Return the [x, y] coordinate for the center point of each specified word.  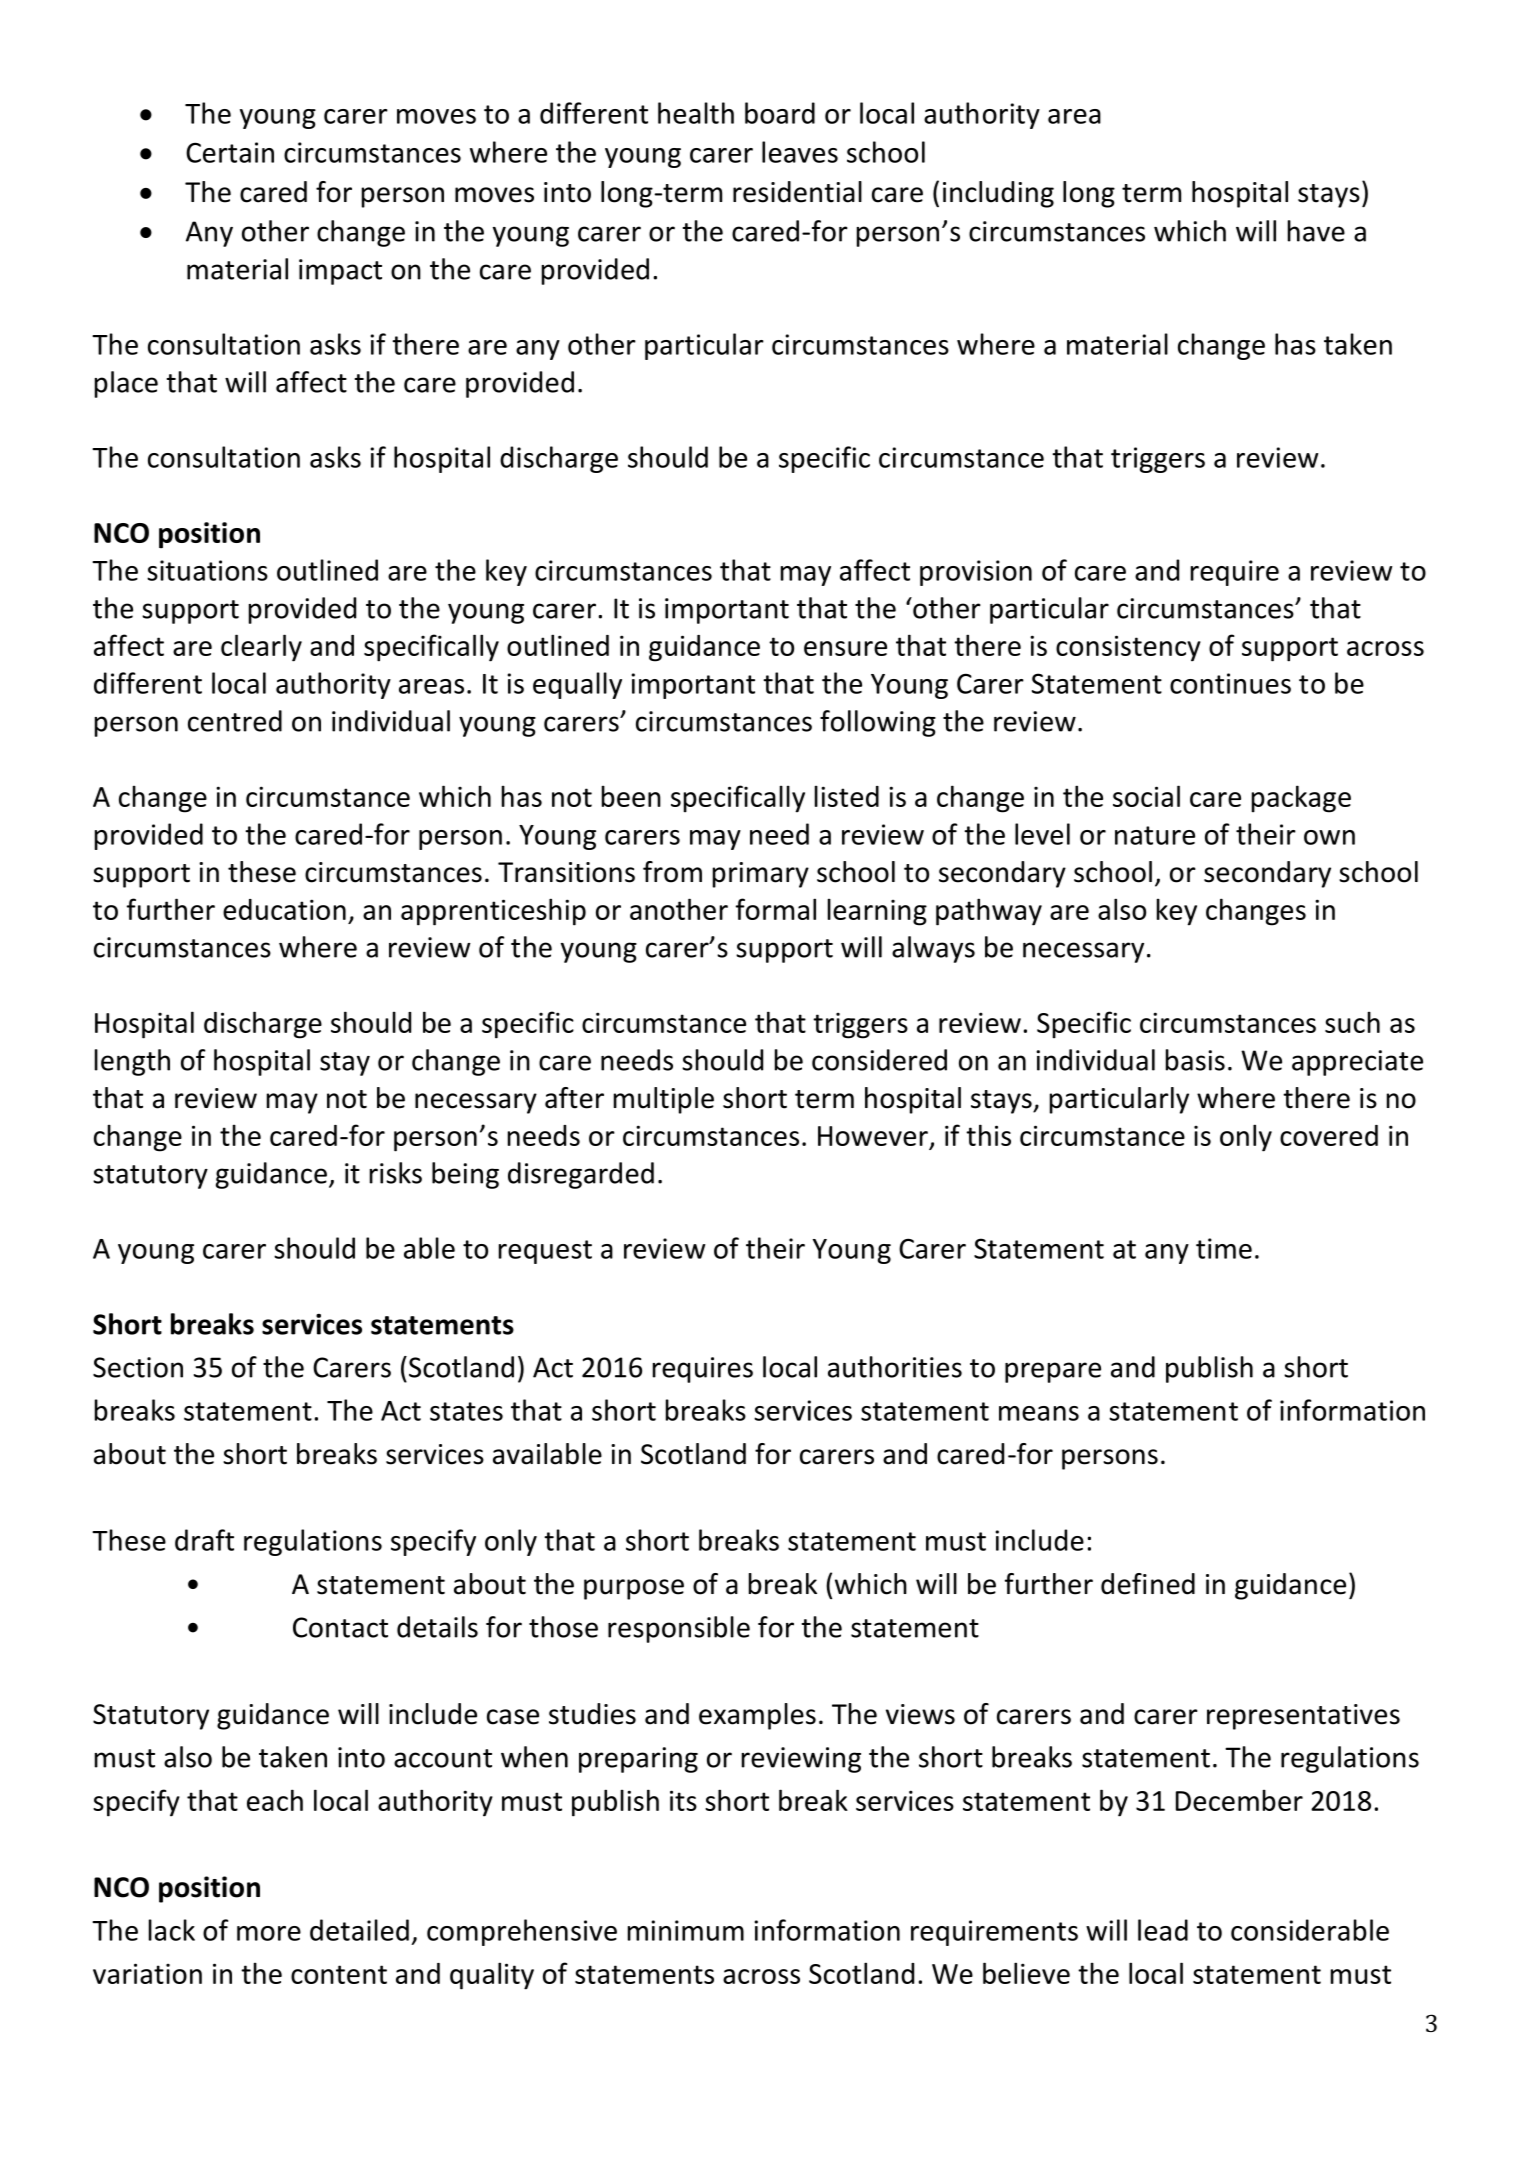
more [269, 1933]
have [1316, 231]
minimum [686, 1930]
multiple [664, 1100]
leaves [800, 152]
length [132, 1062]
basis [1195, 1060]
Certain [230, 152]
